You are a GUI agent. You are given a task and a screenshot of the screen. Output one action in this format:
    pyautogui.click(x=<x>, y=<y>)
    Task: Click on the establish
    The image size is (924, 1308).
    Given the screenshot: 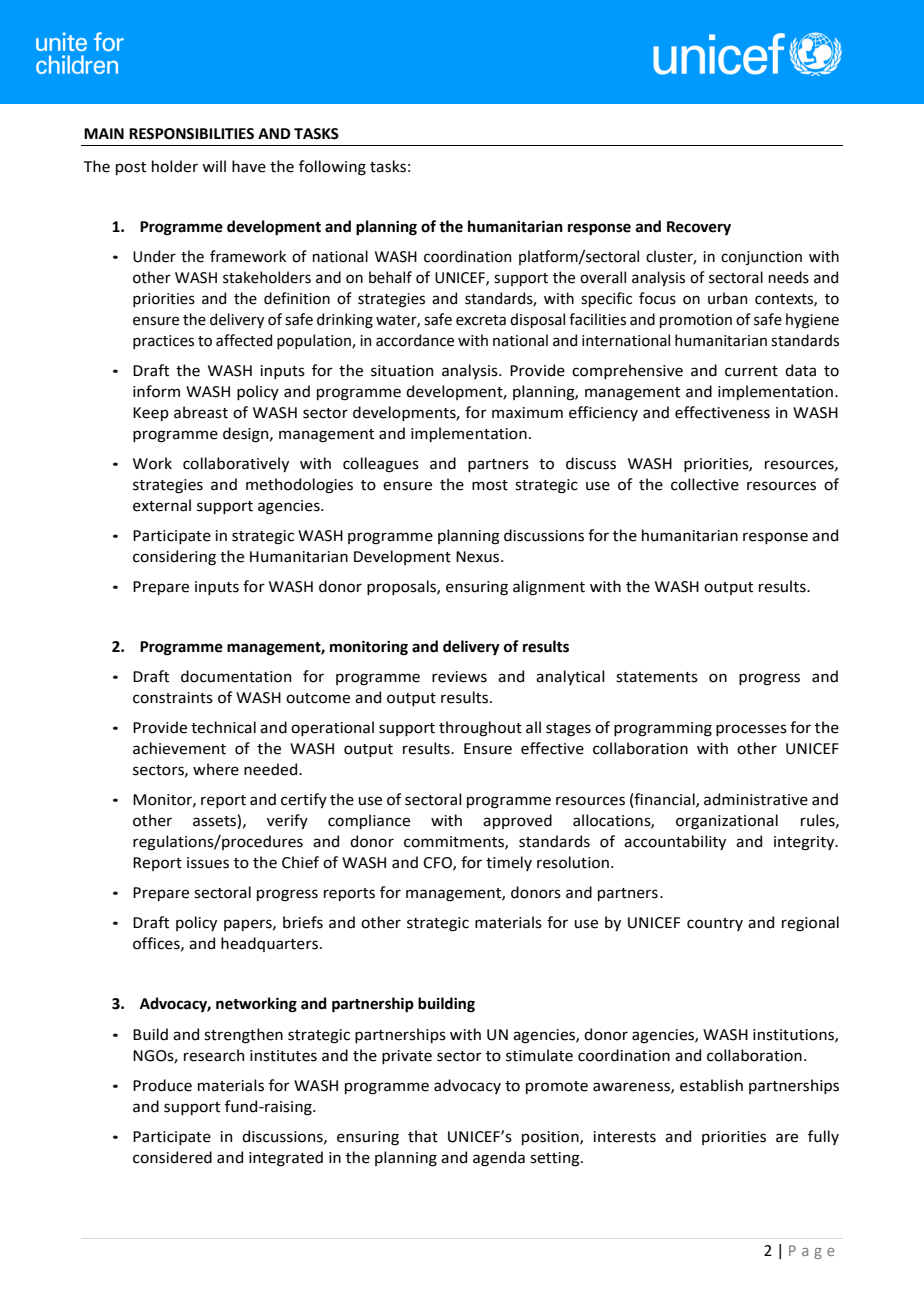 What is the action you would take?
    pyautogui.click(x=711, y=1085)
